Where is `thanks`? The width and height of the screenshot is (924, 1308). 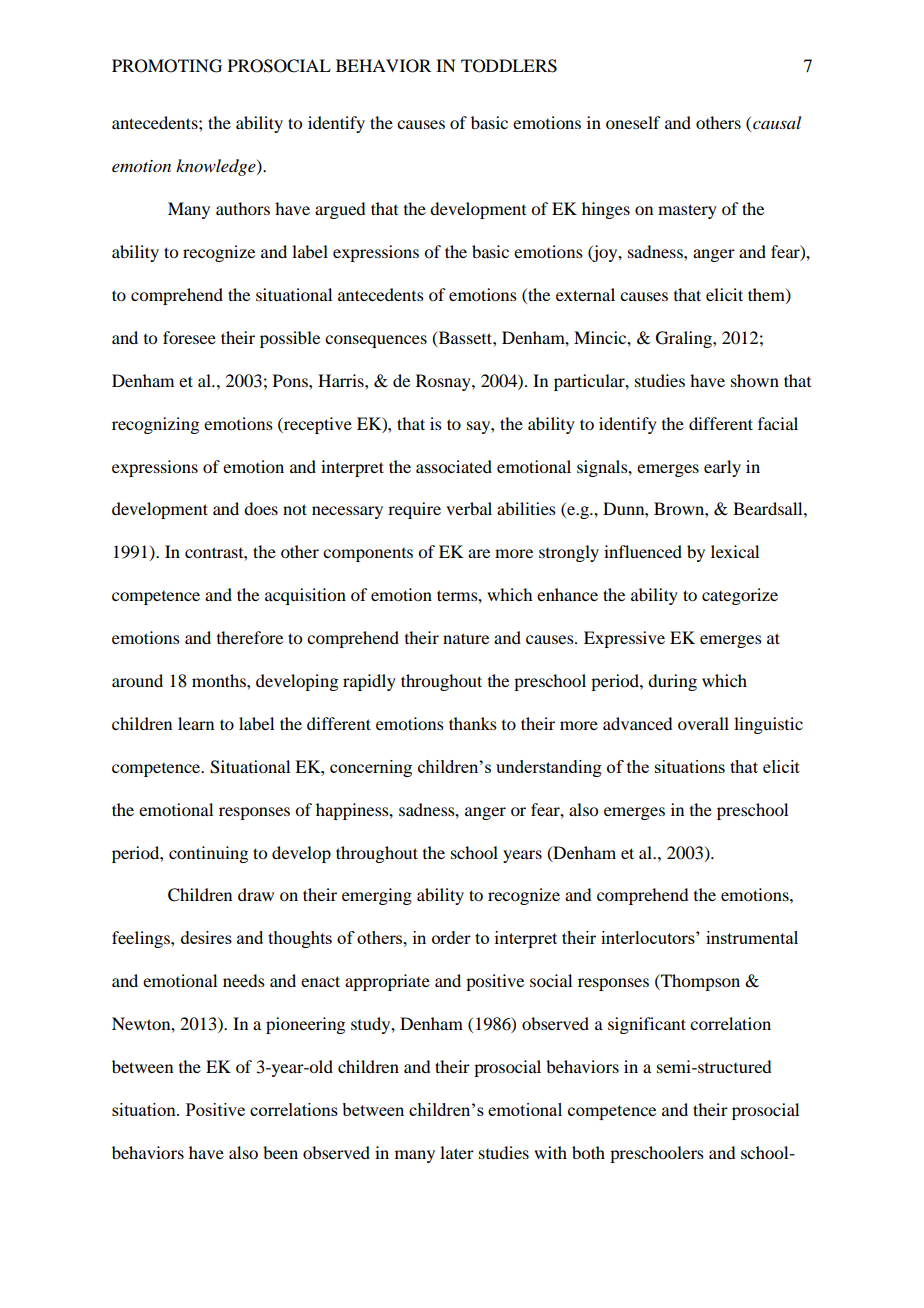
thanks is located at coordinates (473, 723).
